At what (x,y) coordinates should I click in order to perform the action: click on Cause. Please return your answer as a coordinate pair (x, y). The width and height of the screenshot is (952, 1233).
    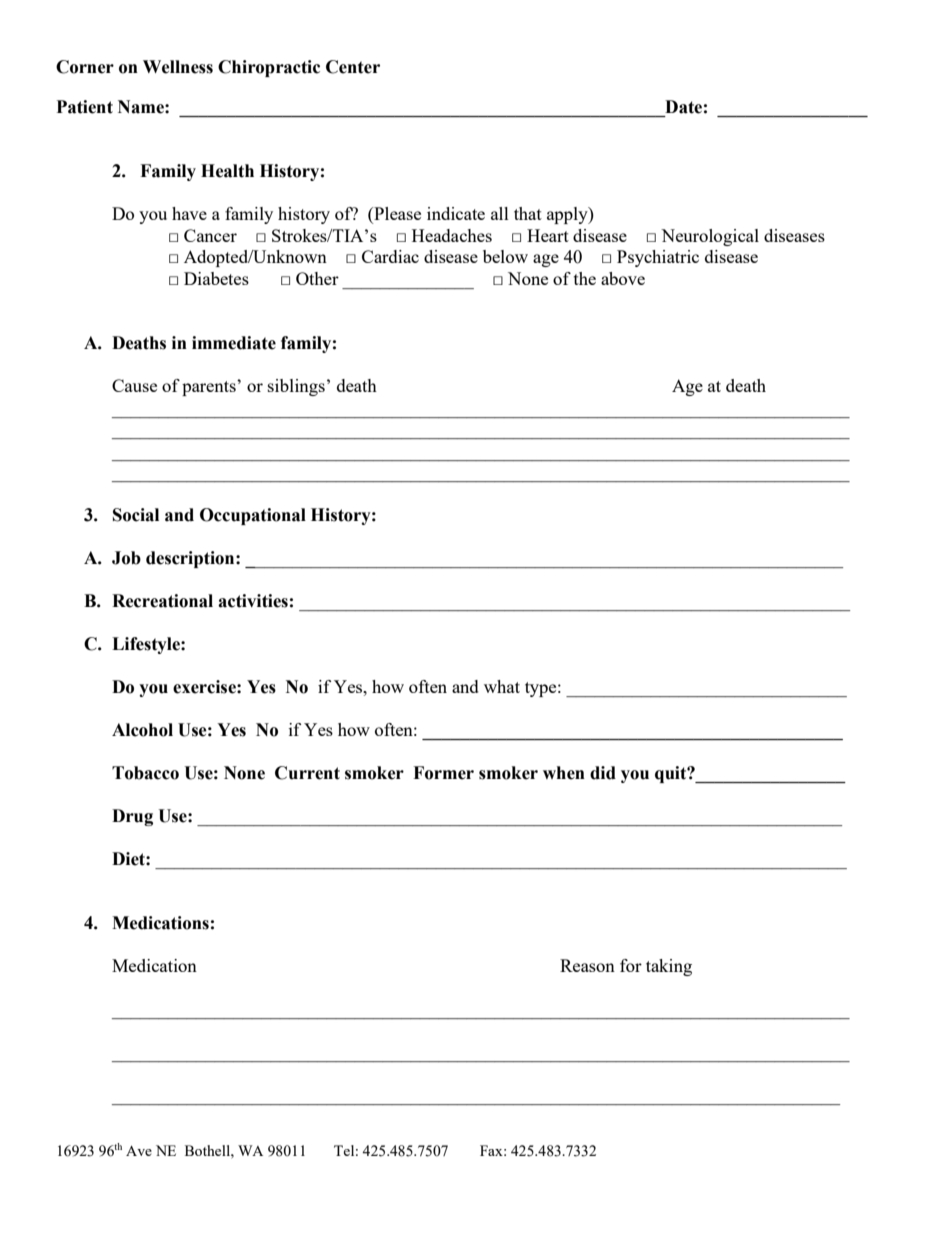
    Looking at the image, I should click on (134, 385).
